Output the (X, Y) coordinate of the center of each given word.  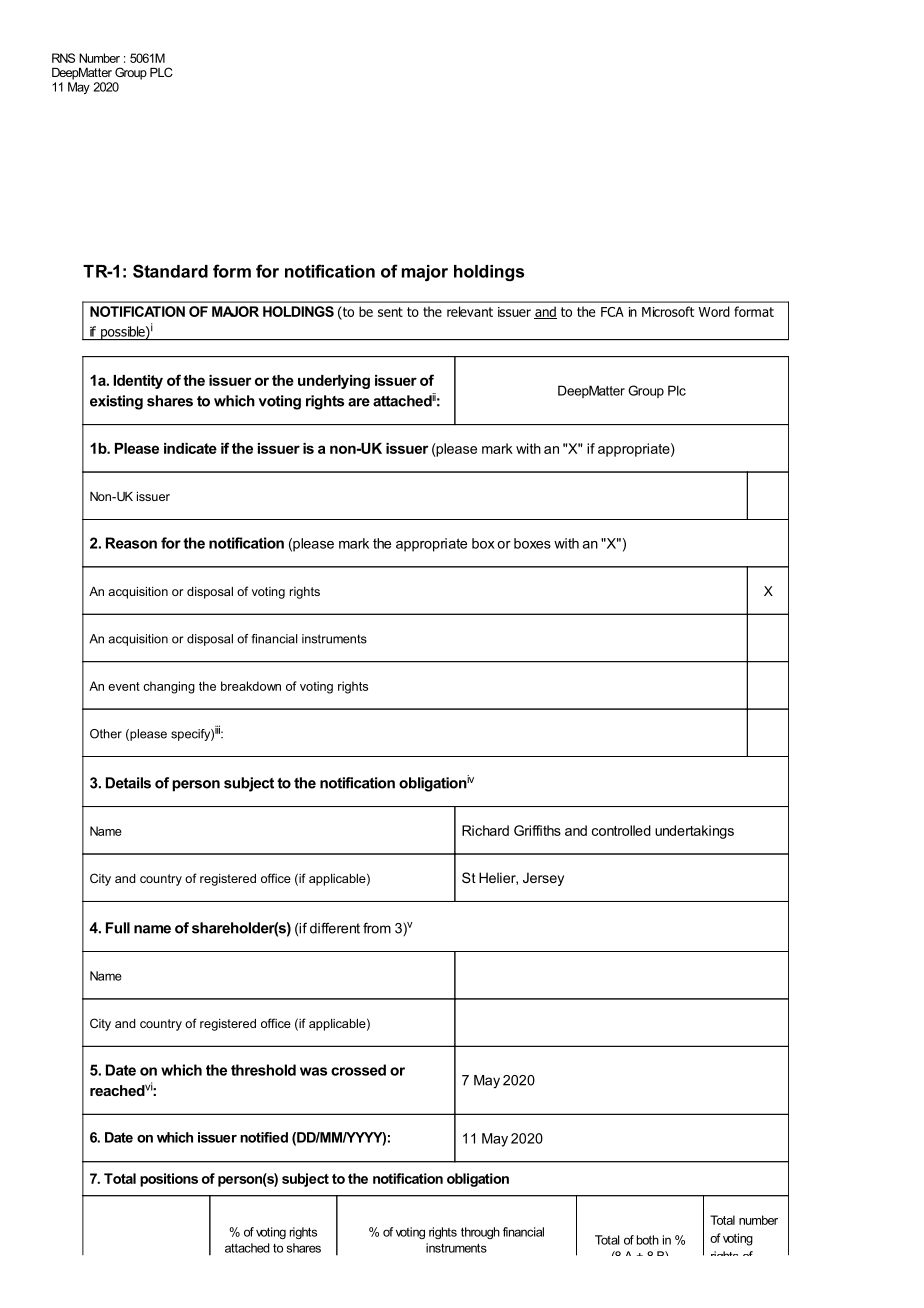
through (480, 1233)
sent (390, 312)
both (648, 1240)
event (124, 686)
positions (169, 1180)
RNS (63, 58)
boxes (532, 543)
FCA (612, 312)
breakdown (251, 686)
